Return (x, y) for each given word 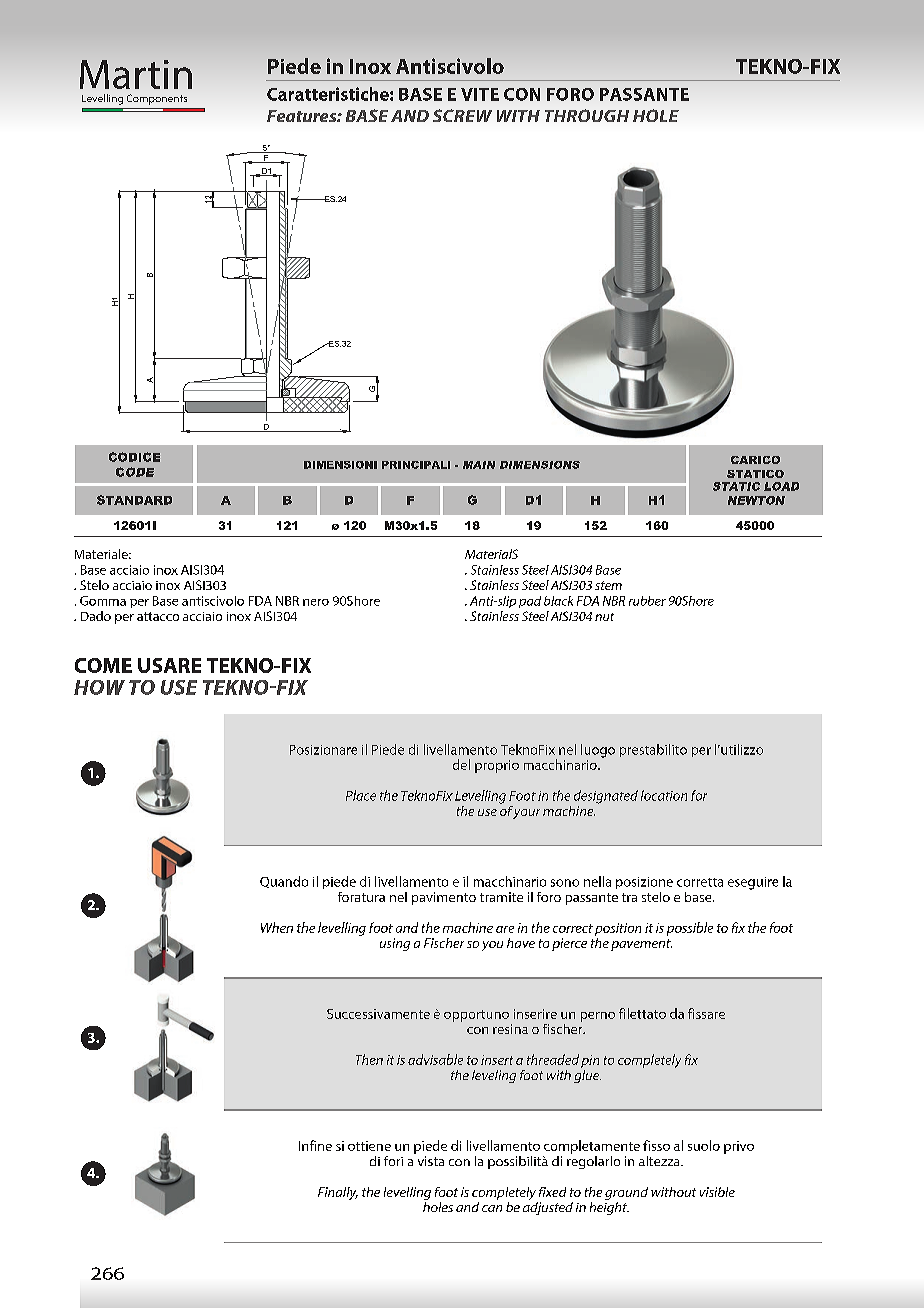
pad (530, 602)
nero (316, 602)
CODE (135, 472)
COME (103, 665)
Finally (338, 1193)
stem (608, 585)
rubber (647, 601)
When (277, 927)
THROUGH (587, 115)
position (618, 929)
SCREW (462, 115)
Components (157, 99)
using (395, 944)
